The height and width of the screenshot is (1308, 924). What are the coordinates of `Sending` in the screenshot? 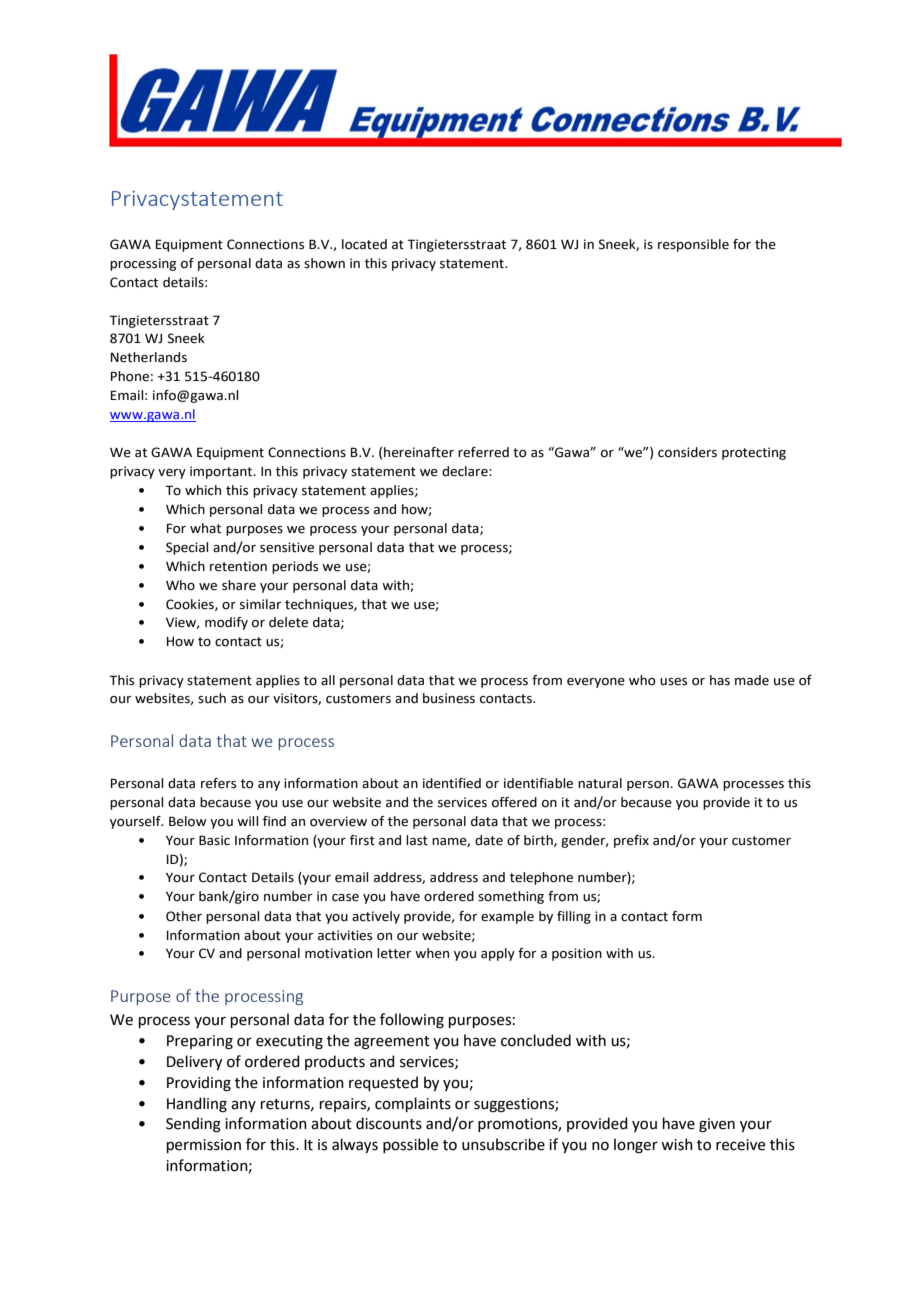 It's located at (193, 1125).
